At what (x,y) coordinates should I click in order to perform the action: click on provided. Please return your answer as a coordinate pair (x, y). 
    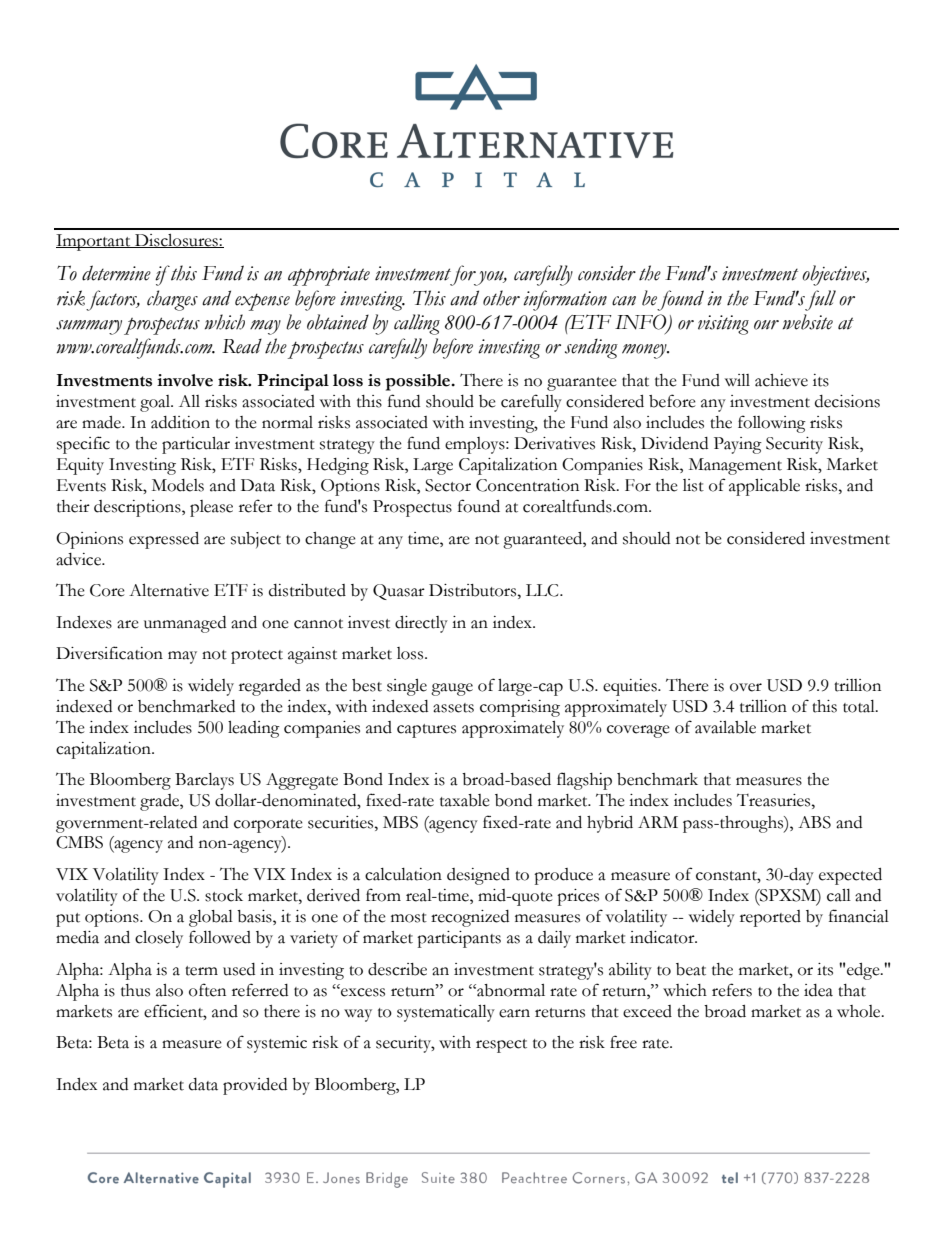
    Looking at the image, I should click on (255, 1086).
